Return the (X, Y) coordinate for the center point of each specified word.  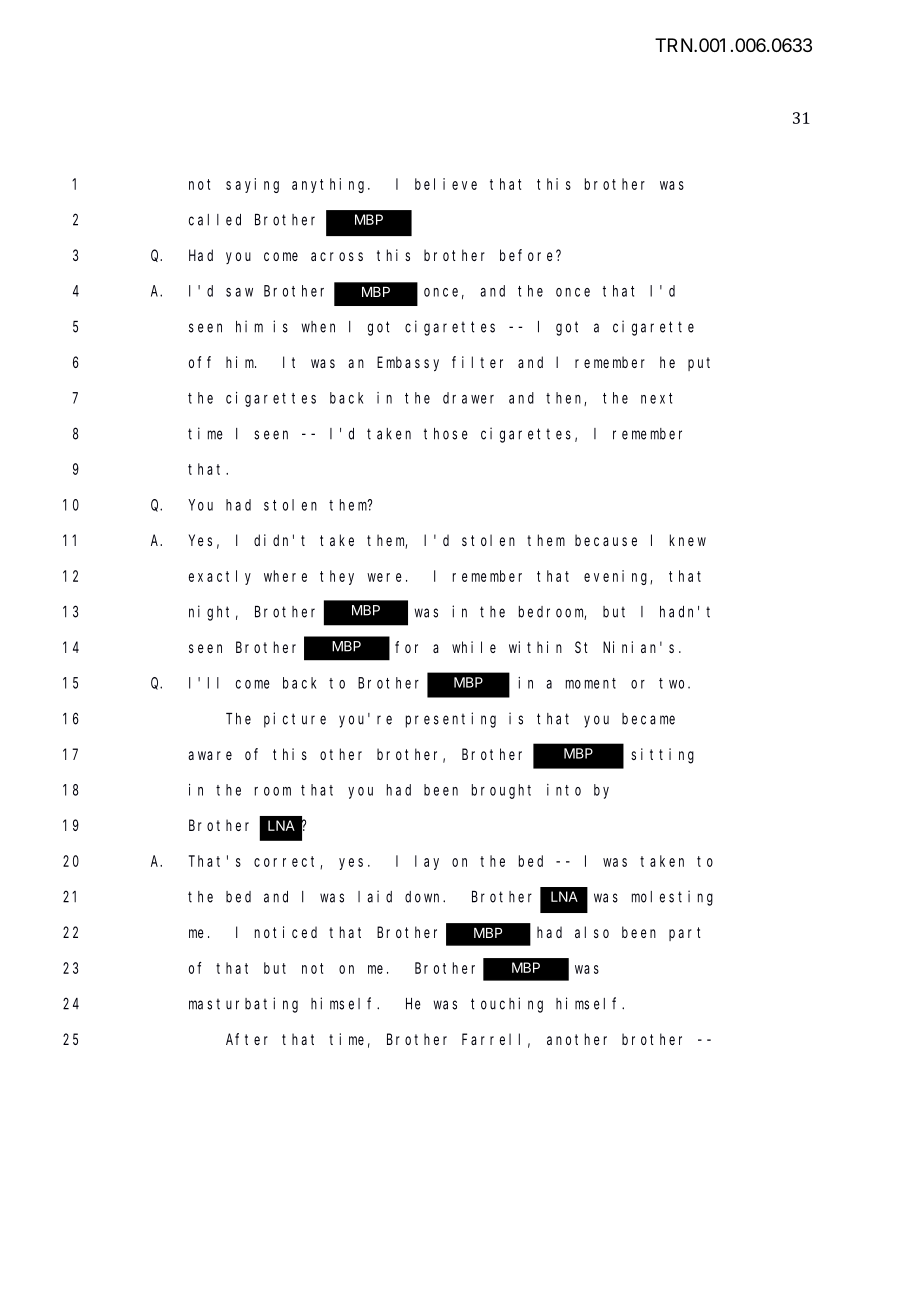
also (592, 932)
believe (446, 184)
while (474, 647)
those (446, 434)
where (285, 576)
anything (330, 185)
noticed (286, 932)
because (606, 540)
